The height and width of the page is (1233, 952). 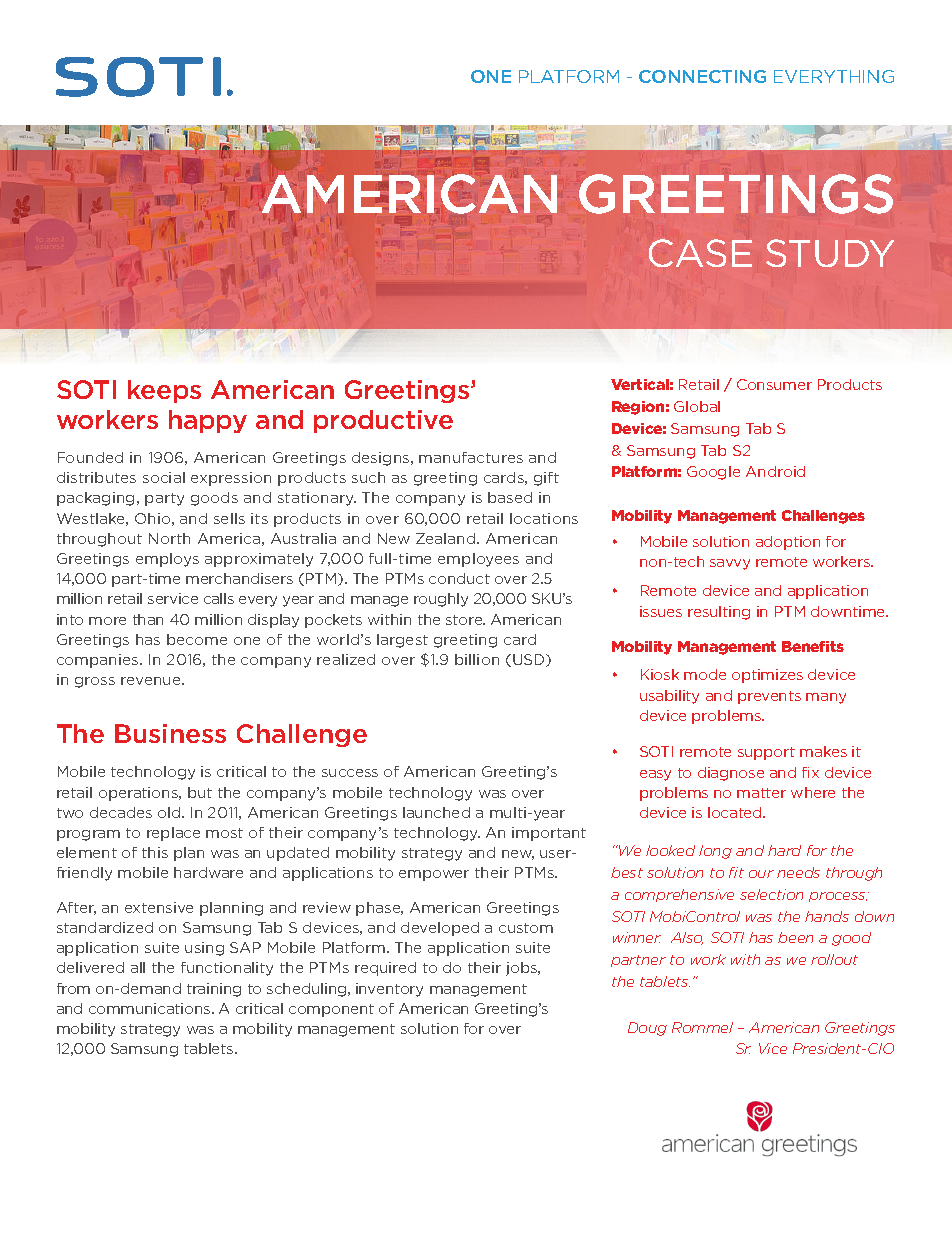 What do you see at coordinates (164, 391) in the page?
I see `keeps` at bounding box center [164, 391].
